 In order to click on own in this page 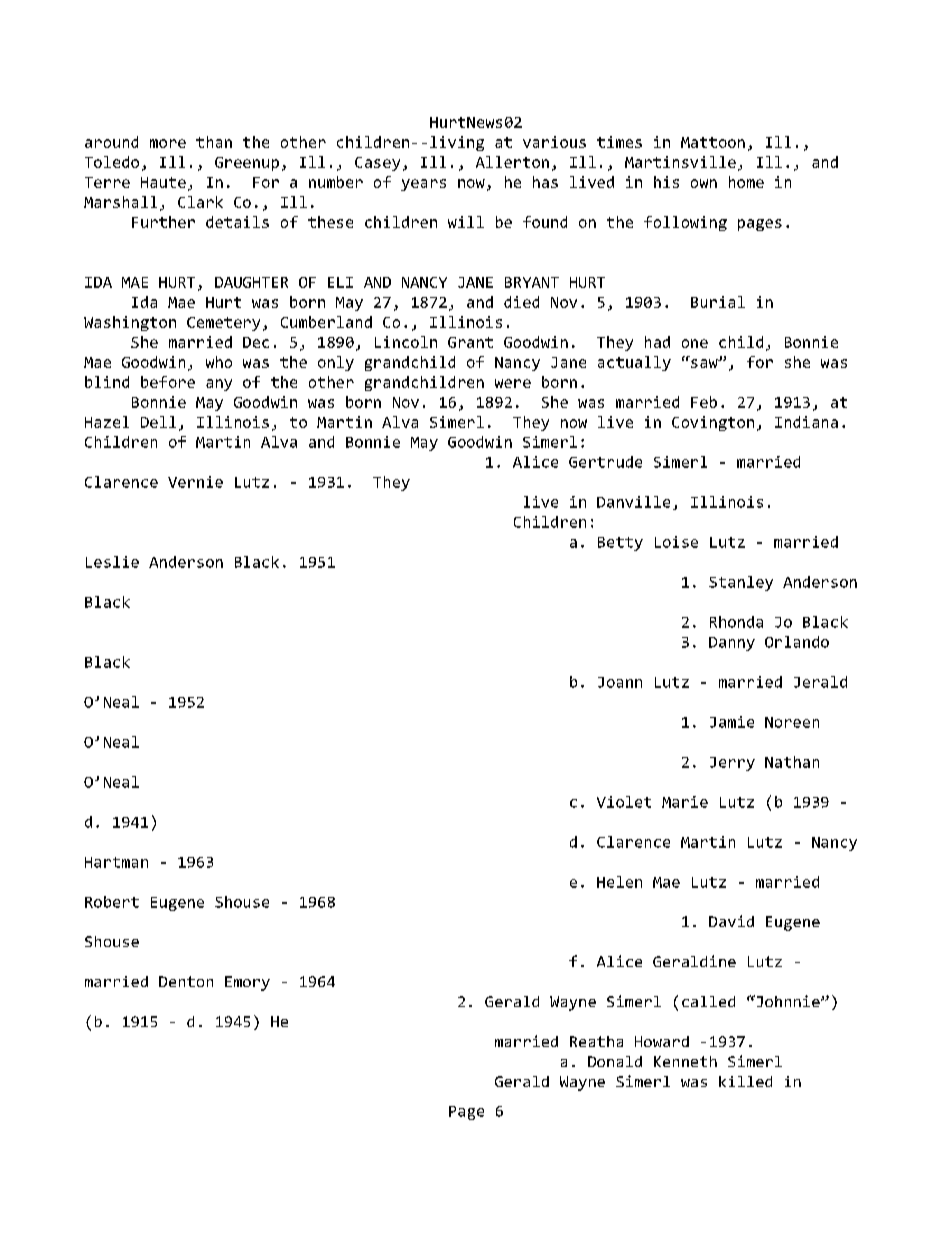, I will do `click(704, 183)`.
